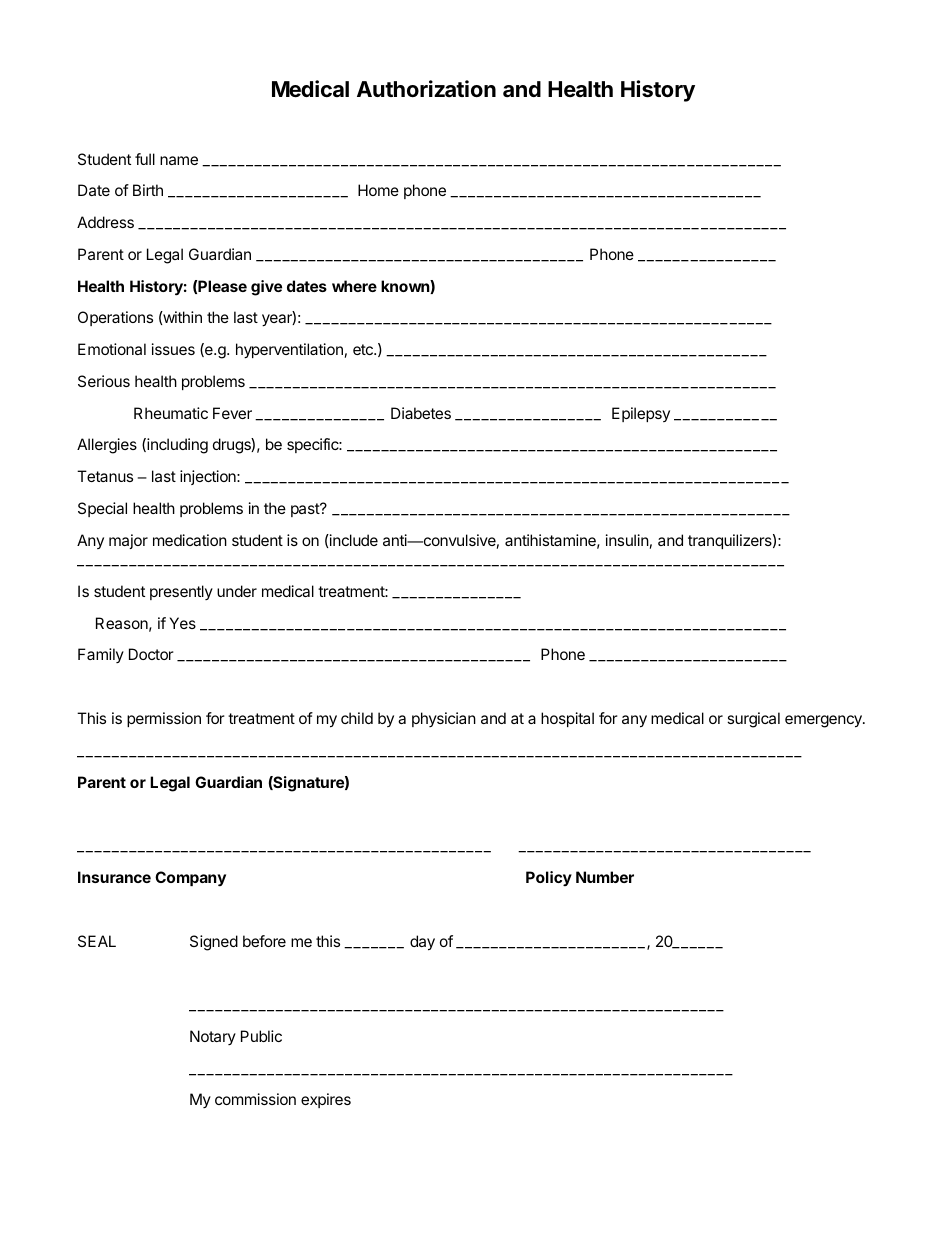 The image size is (952, 1233). Describe the element at coordinates (326, 1100) in the screenshot. I see `expires` at that location.
